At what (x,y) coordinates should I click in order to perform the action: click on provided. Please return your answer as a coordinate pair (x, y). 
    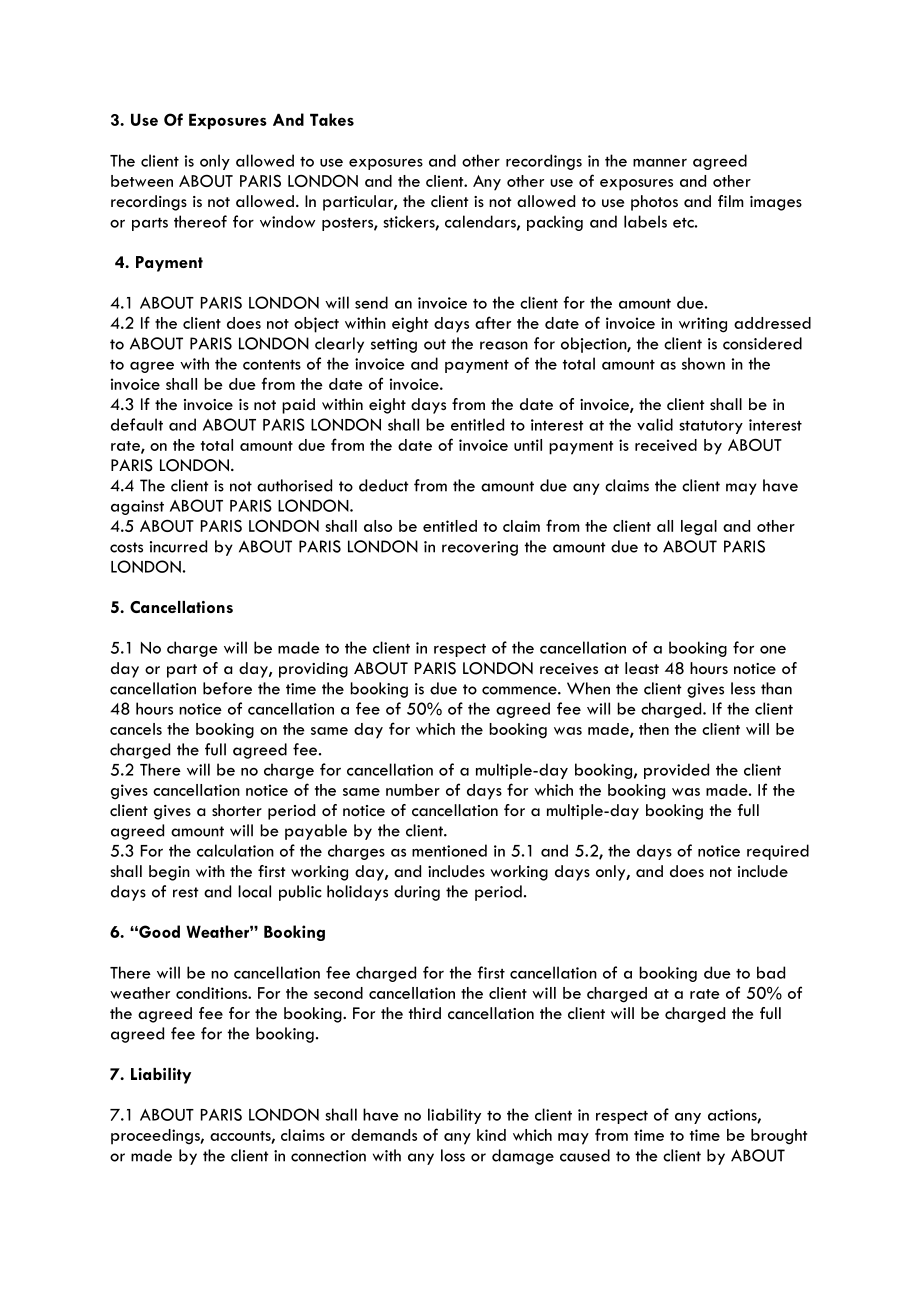
    Looking at the image, I should click on (676, 771).
